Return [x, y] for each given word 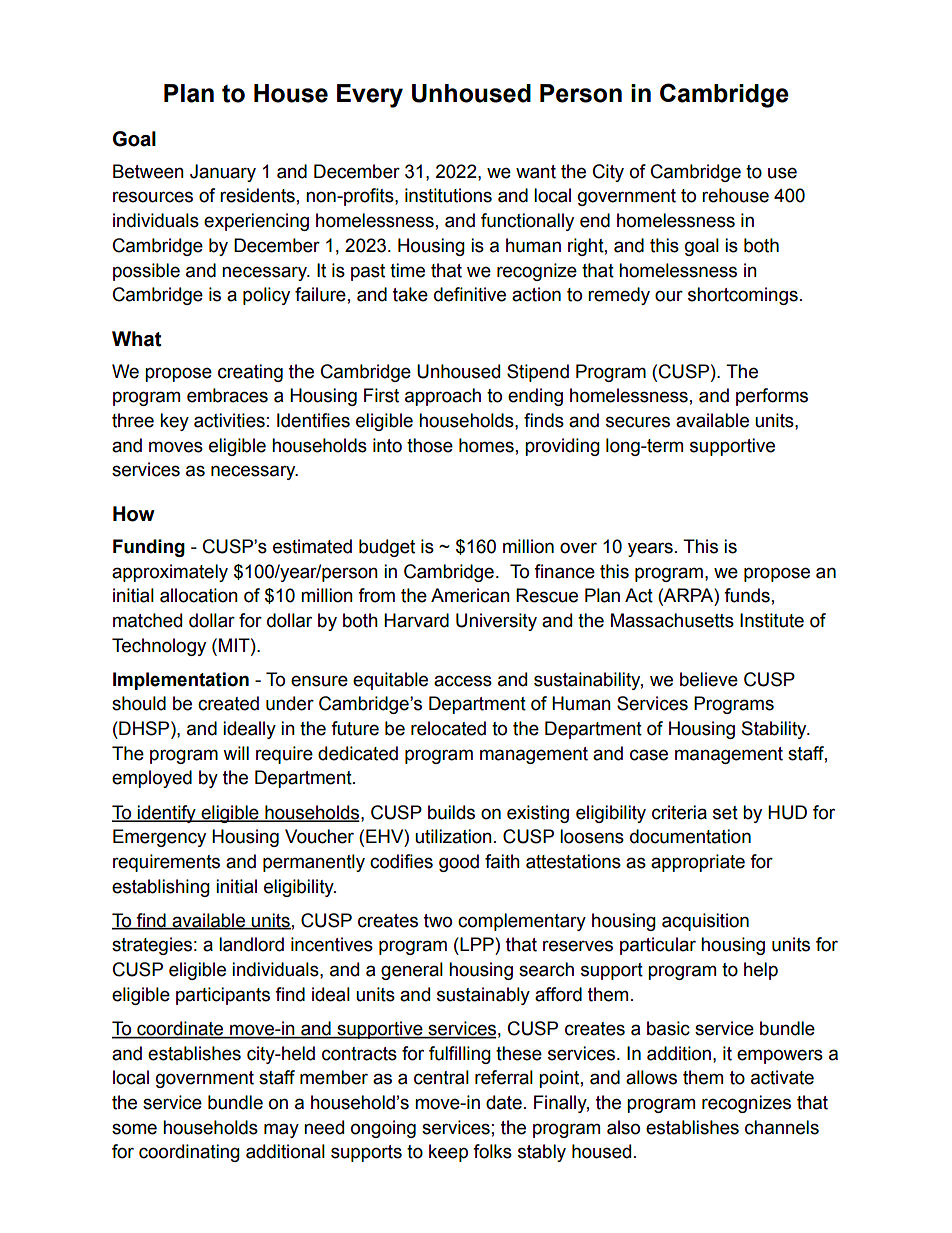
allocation [199, 595]
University [496, 622]
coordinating [189, 1153]
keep [448, 1153]
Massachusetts [672, 620]
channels [782, 1127]
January [223, 173]
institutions [448, 195]
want [536, 172]
